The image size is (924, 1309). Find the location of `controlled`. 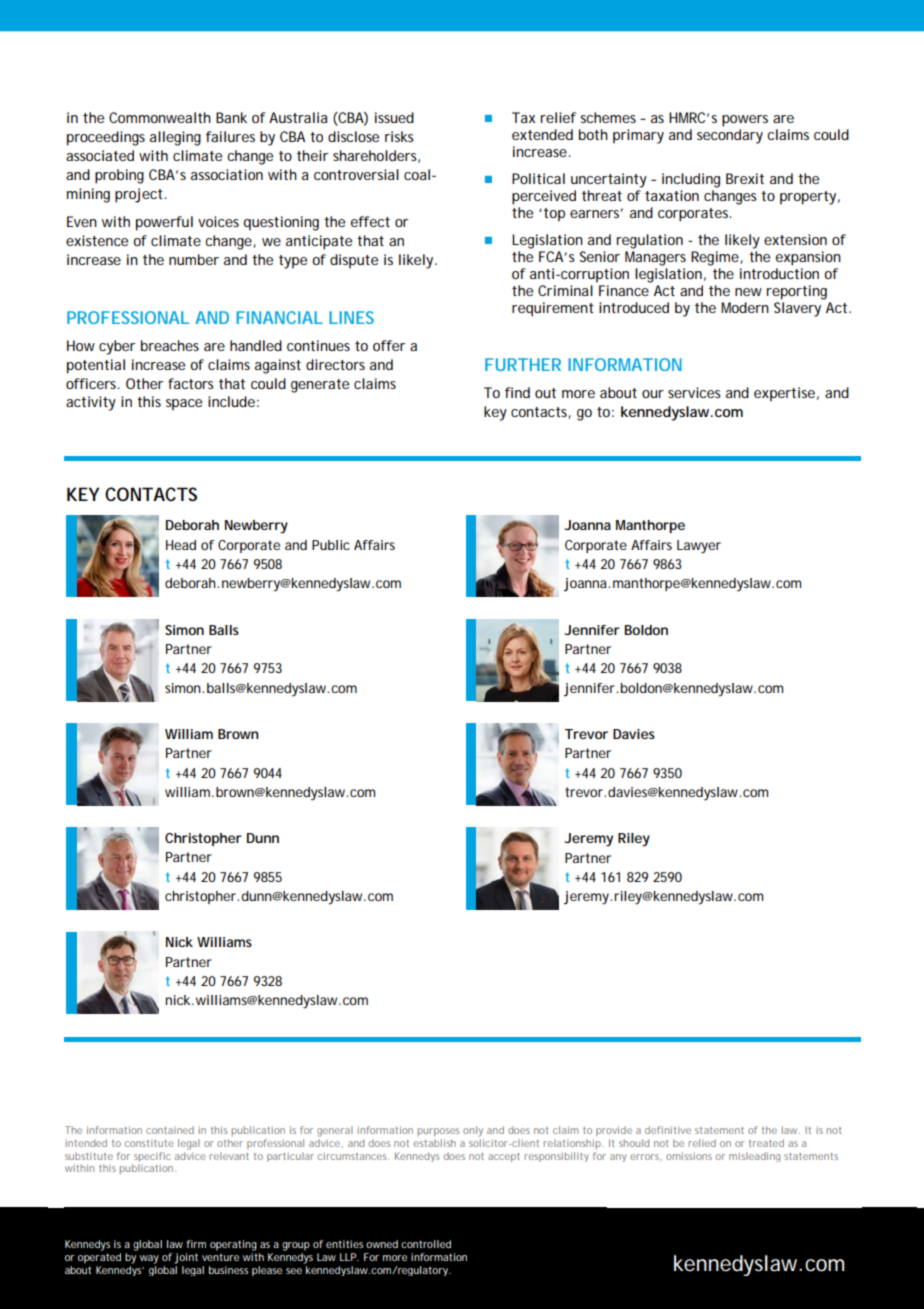

controlled is located at coordinates (426, 1244).
